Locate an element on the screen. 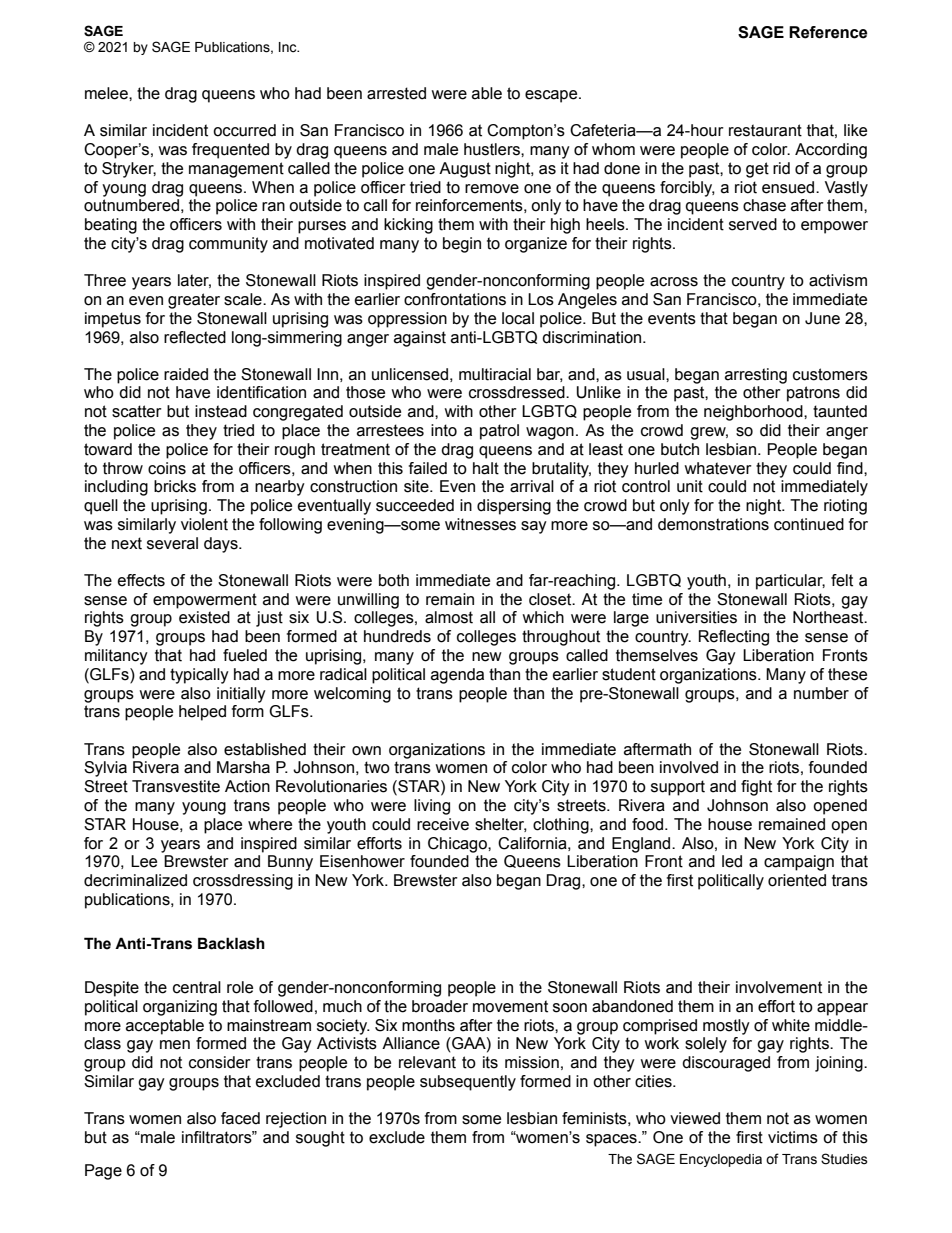  Reference is located at coordinates (828, 32).
